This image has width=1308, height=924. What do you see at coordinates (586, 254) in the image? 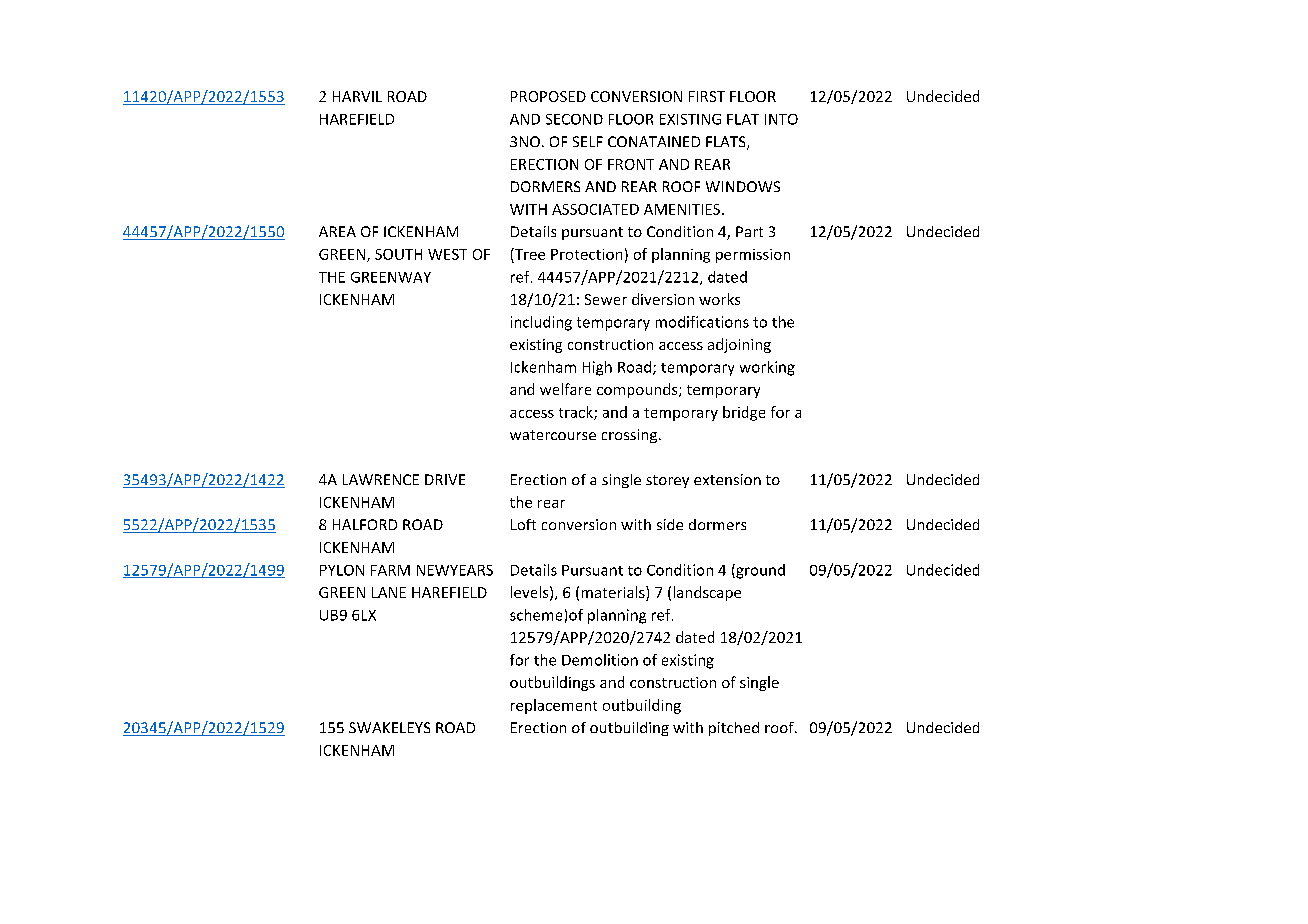
I see `Protection` at bounding box center [586, 254].
